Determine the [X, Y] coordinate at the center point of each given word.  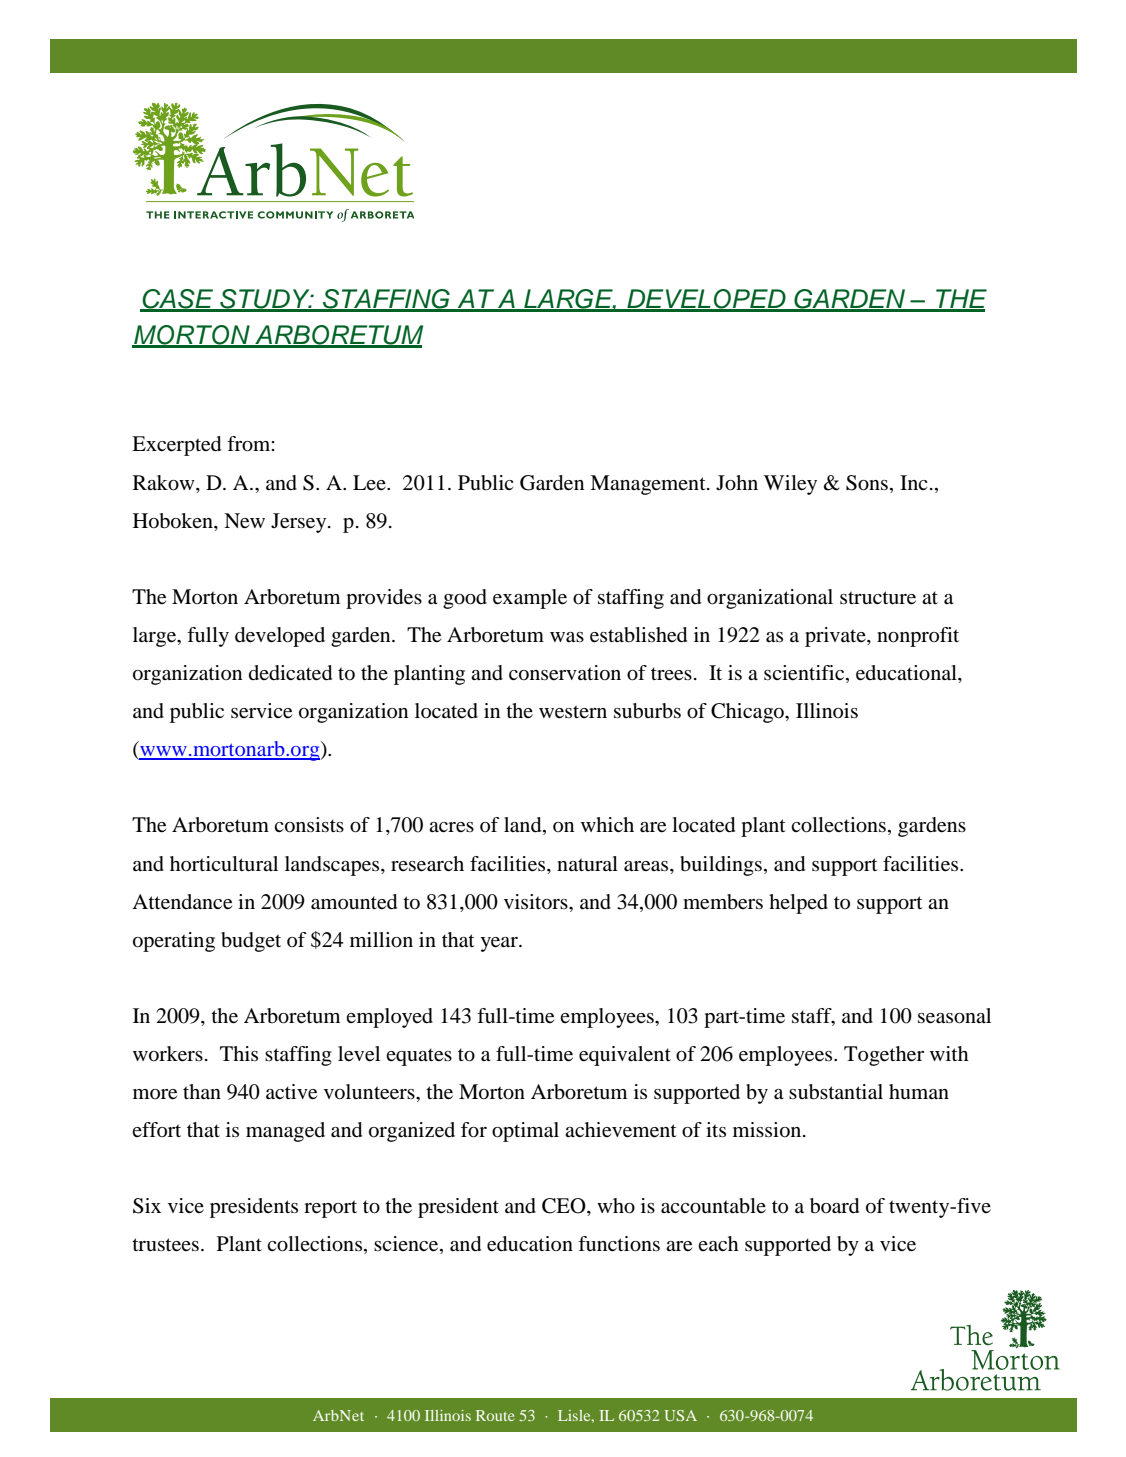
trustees [165, 1245]
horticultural [224, 864]
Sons [867, 483]
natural [587, 864]
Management [649, 485]
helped [798, 904]
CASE [178, 300]
